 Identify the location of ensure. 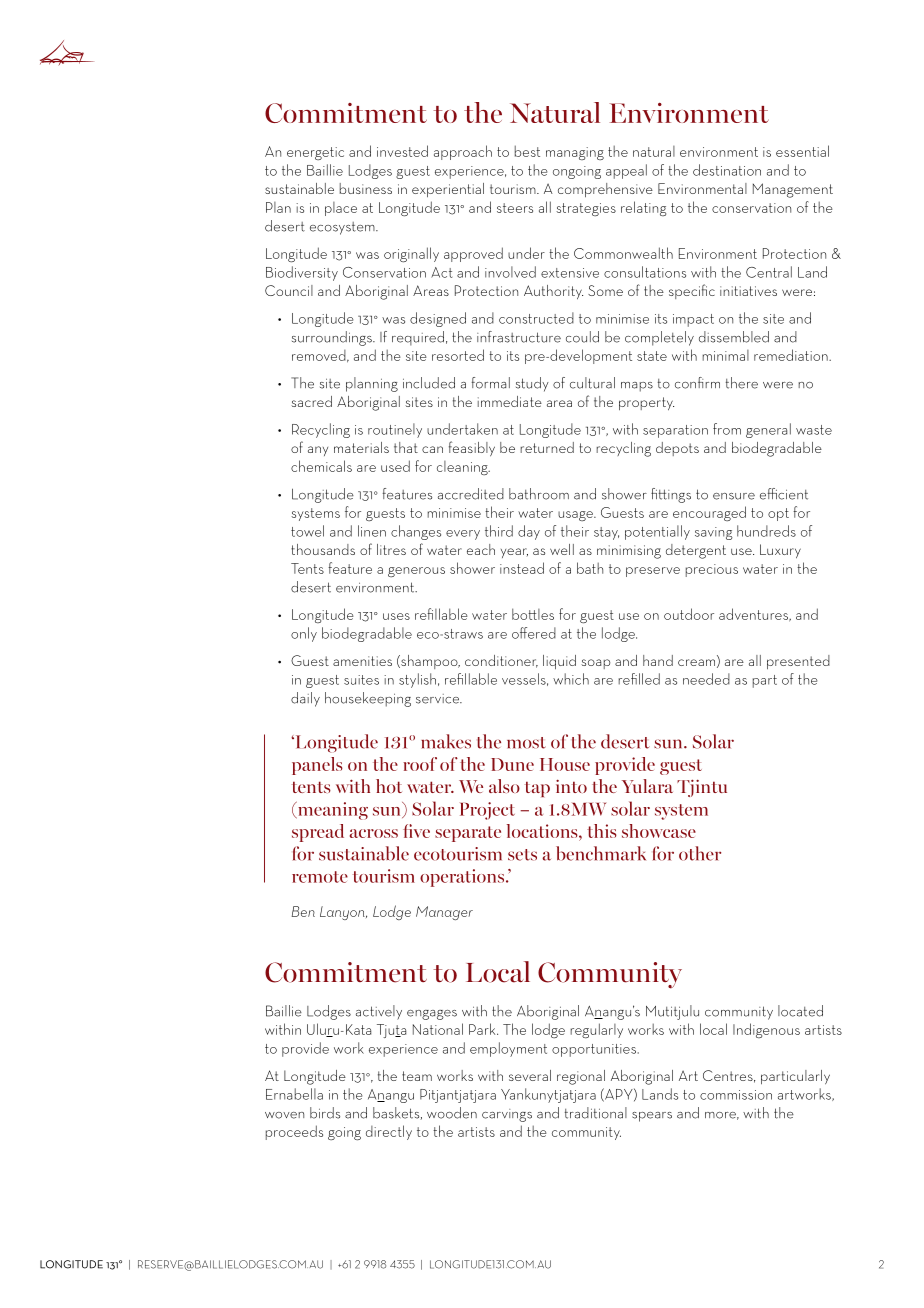
(734, 496).
